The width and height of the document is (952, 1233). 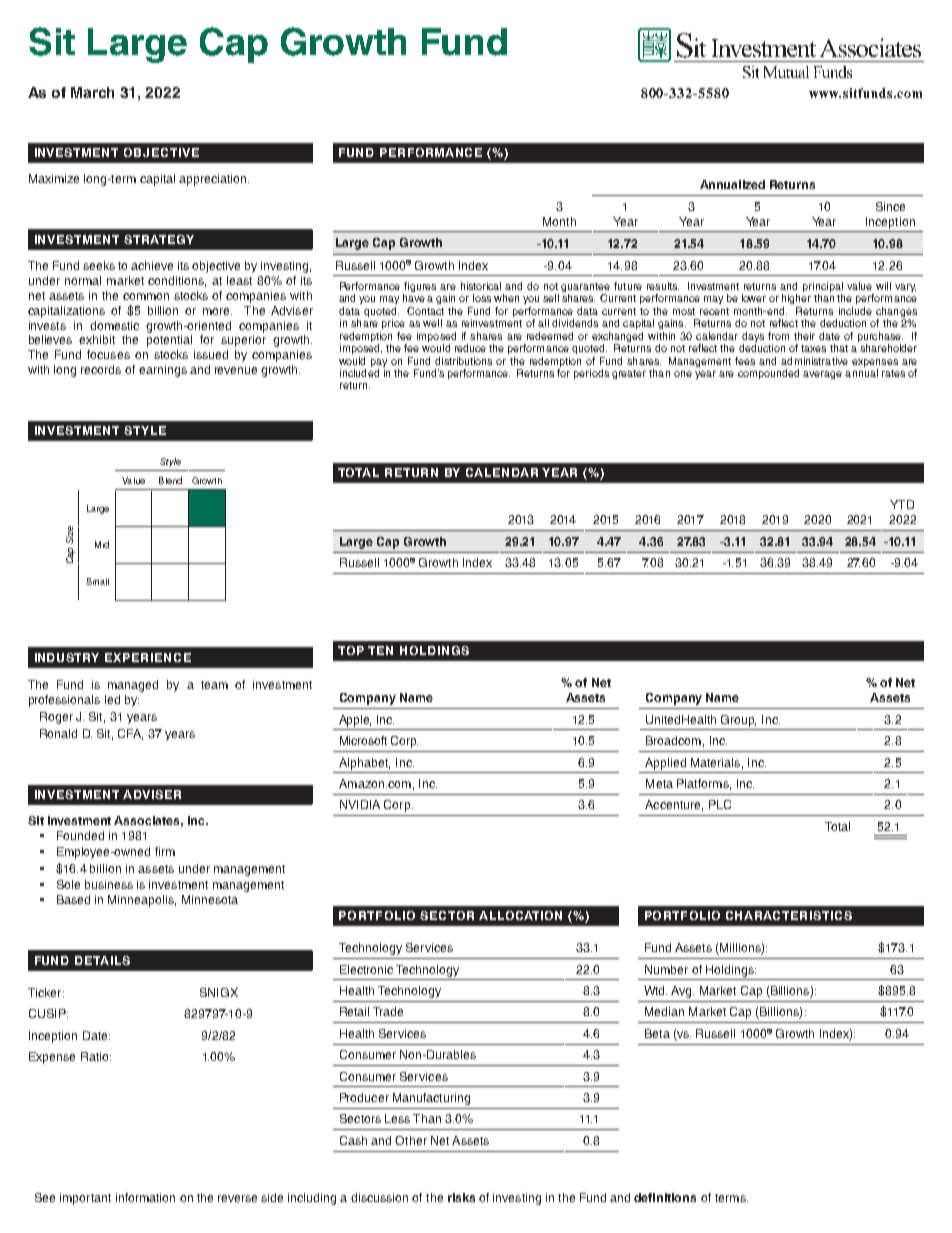 I want to click on TOP, so click(x=351, y=650).
